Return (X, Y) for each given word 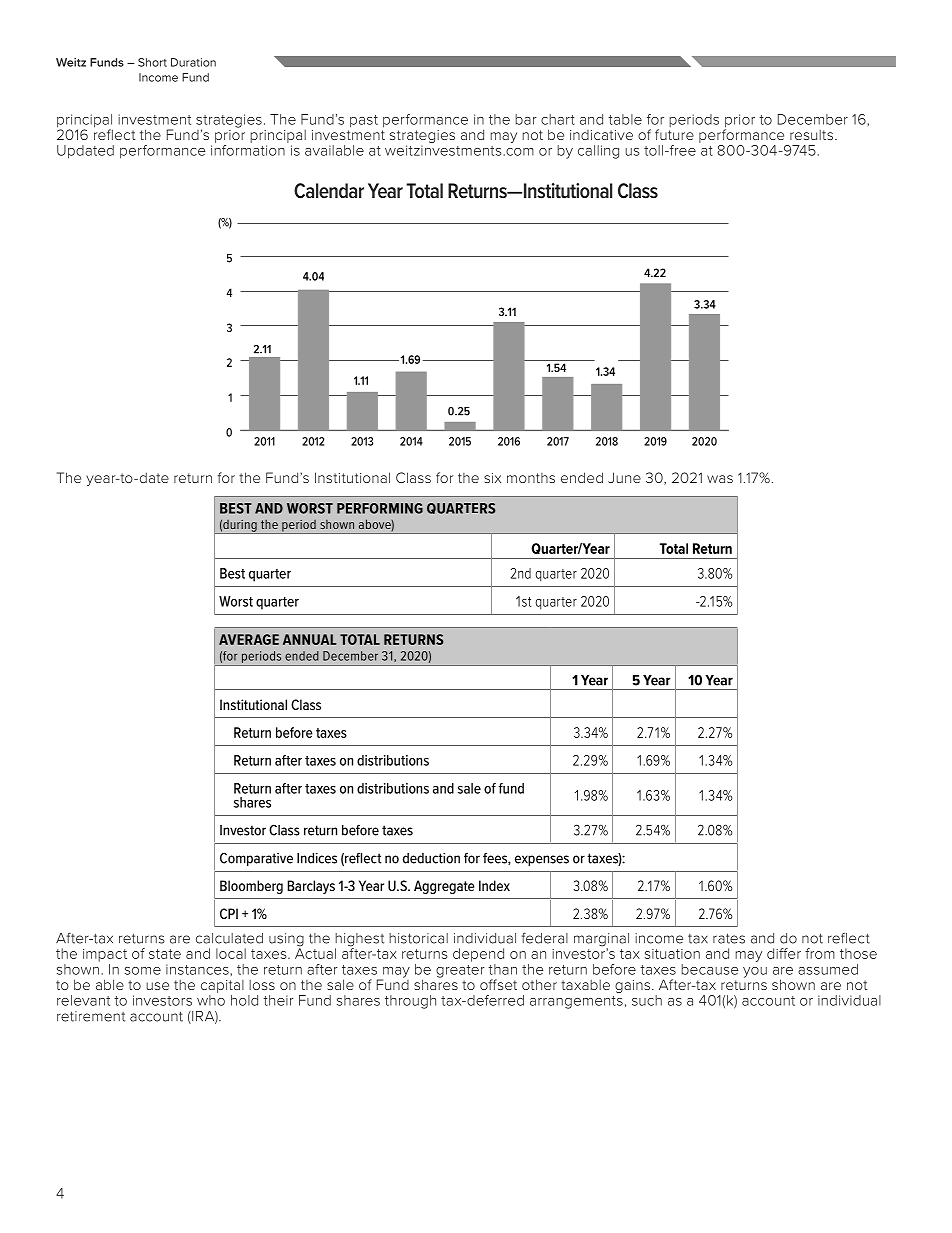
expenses (542, 860)
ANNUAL (309, 639)
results (813, 135)
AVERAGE (249, 639)
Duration (193, 62)
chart (558, 119)
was (720, 479)
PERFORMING (380, 508)
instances (198, 969)
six (492, 478)
